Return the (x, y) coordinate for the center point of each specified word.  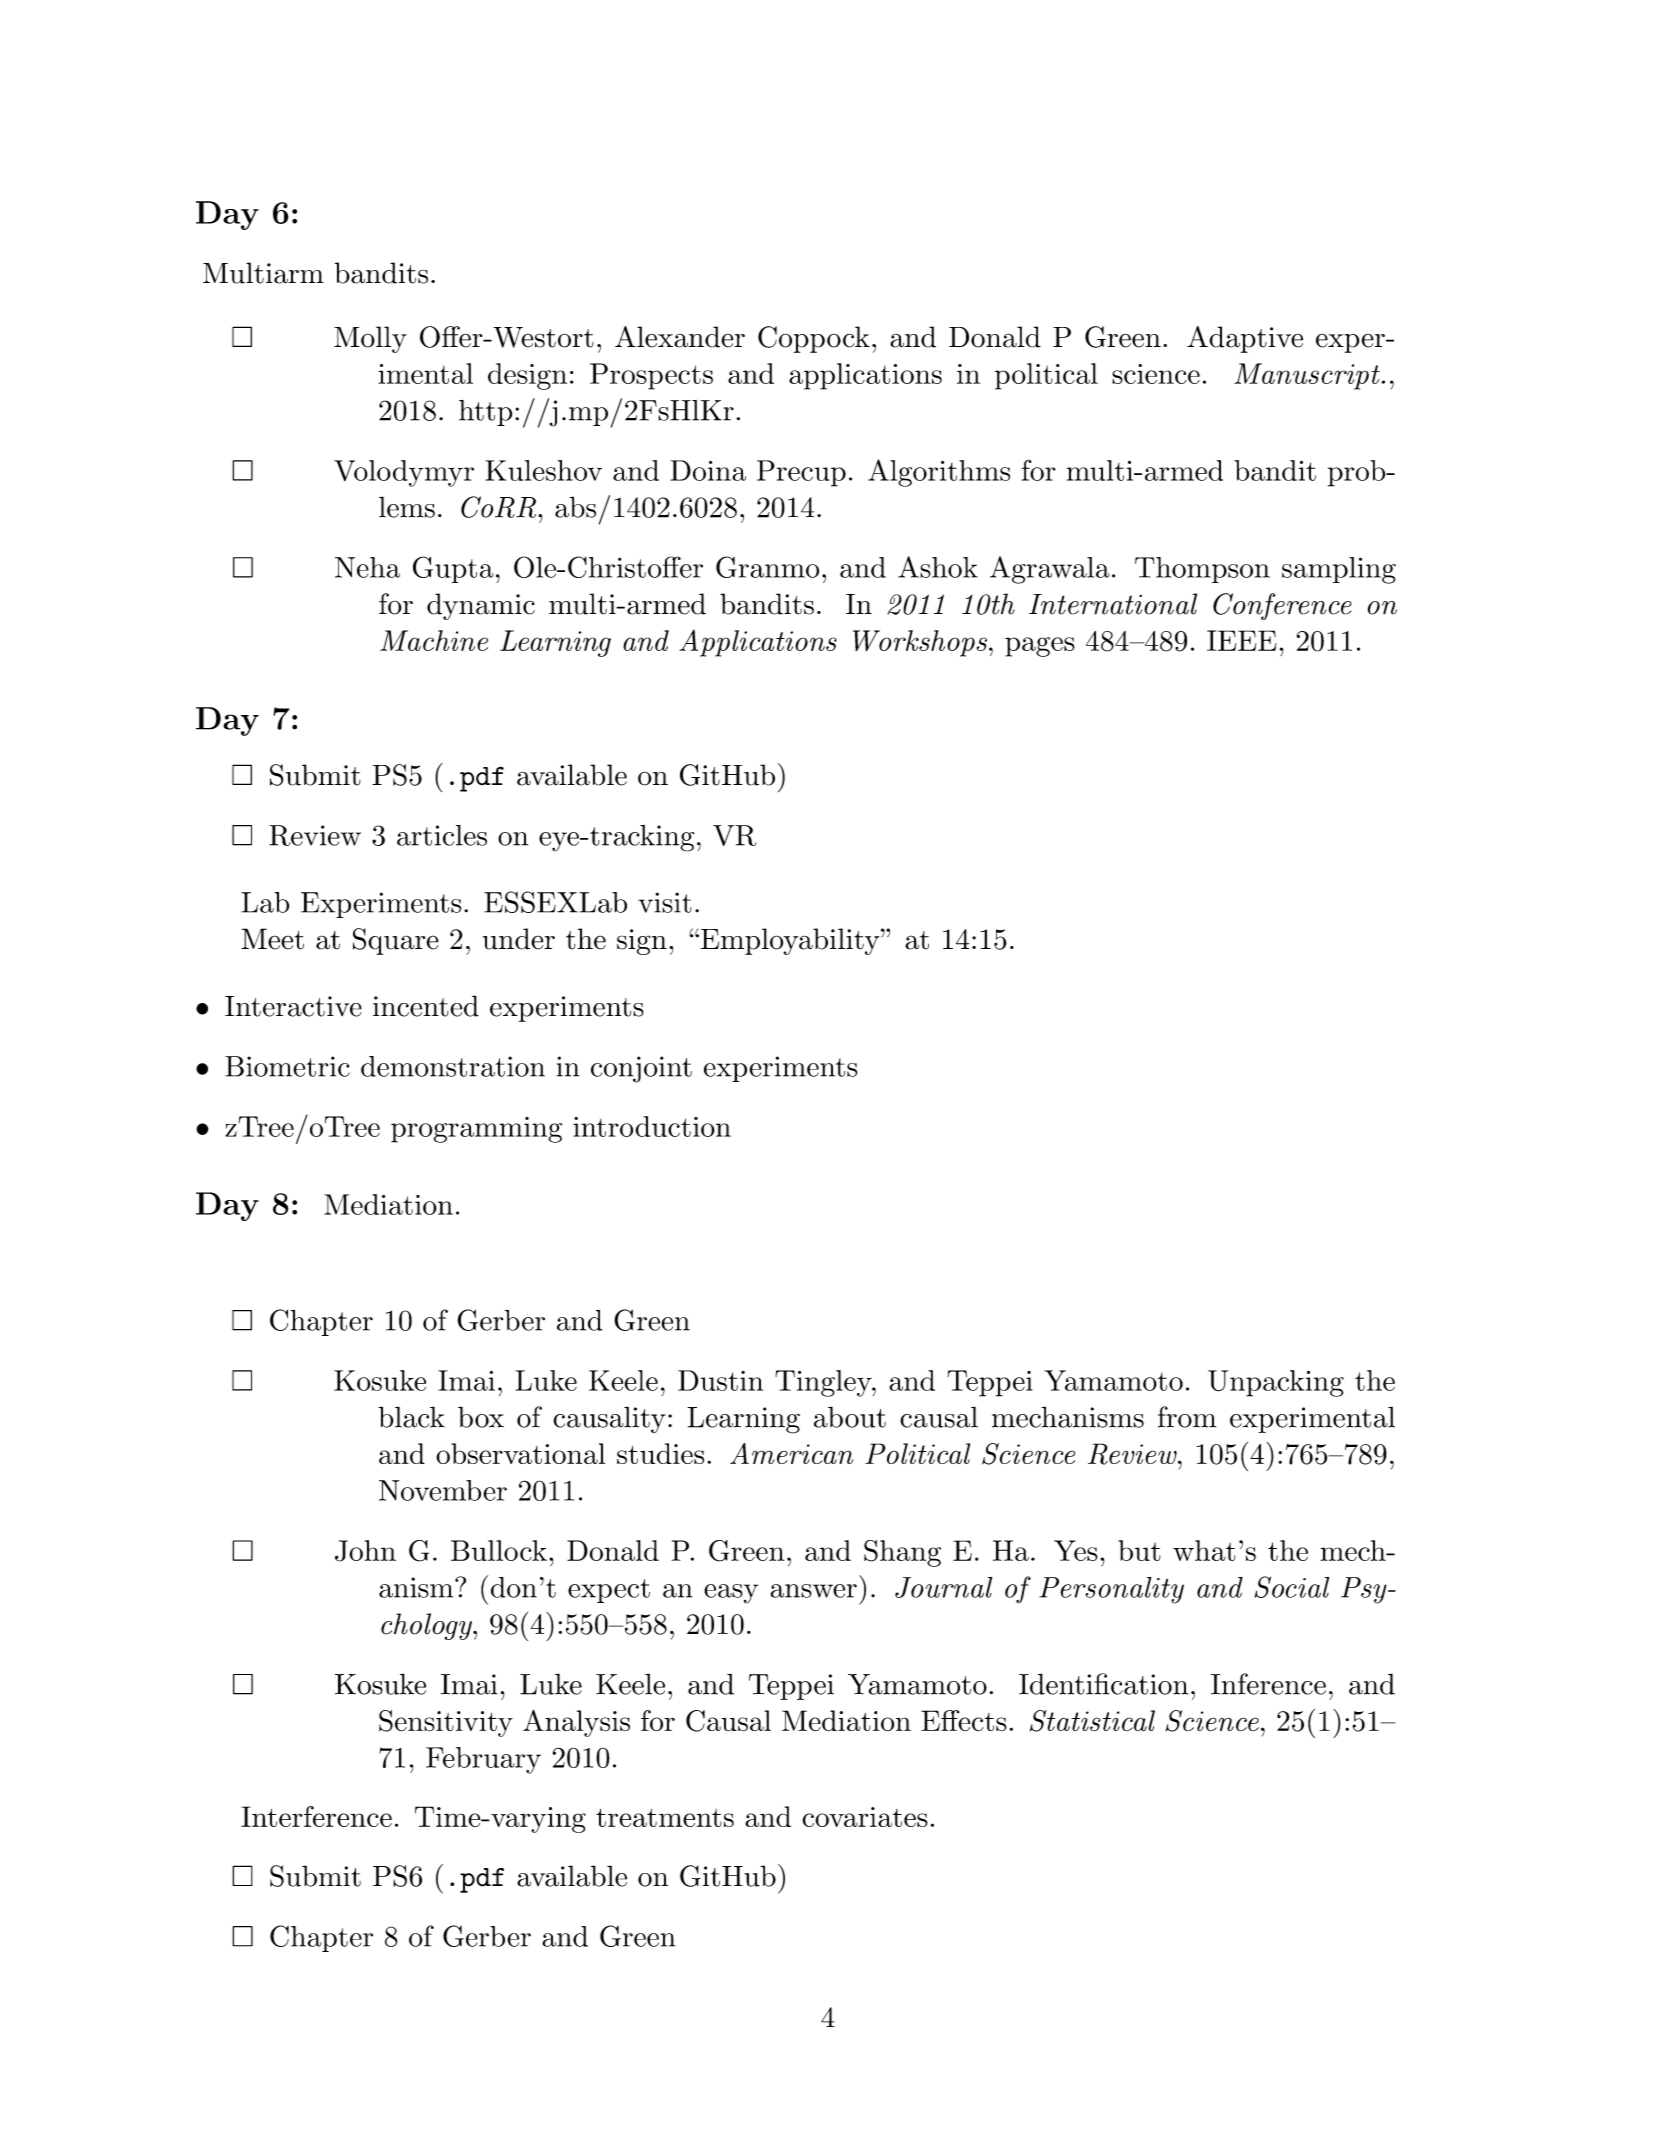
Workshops (920, 643)
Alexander (680, 337)
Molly (370, 339)
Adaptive (1245, 339)
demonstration (453, 1066)
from (1187, 1417)
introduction (652, 1126)
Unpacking (1276, 1383)
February (483, 1760)
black (411, 1417)
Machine (434, 640)
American (791, 1453)
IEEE (1242, 640)
